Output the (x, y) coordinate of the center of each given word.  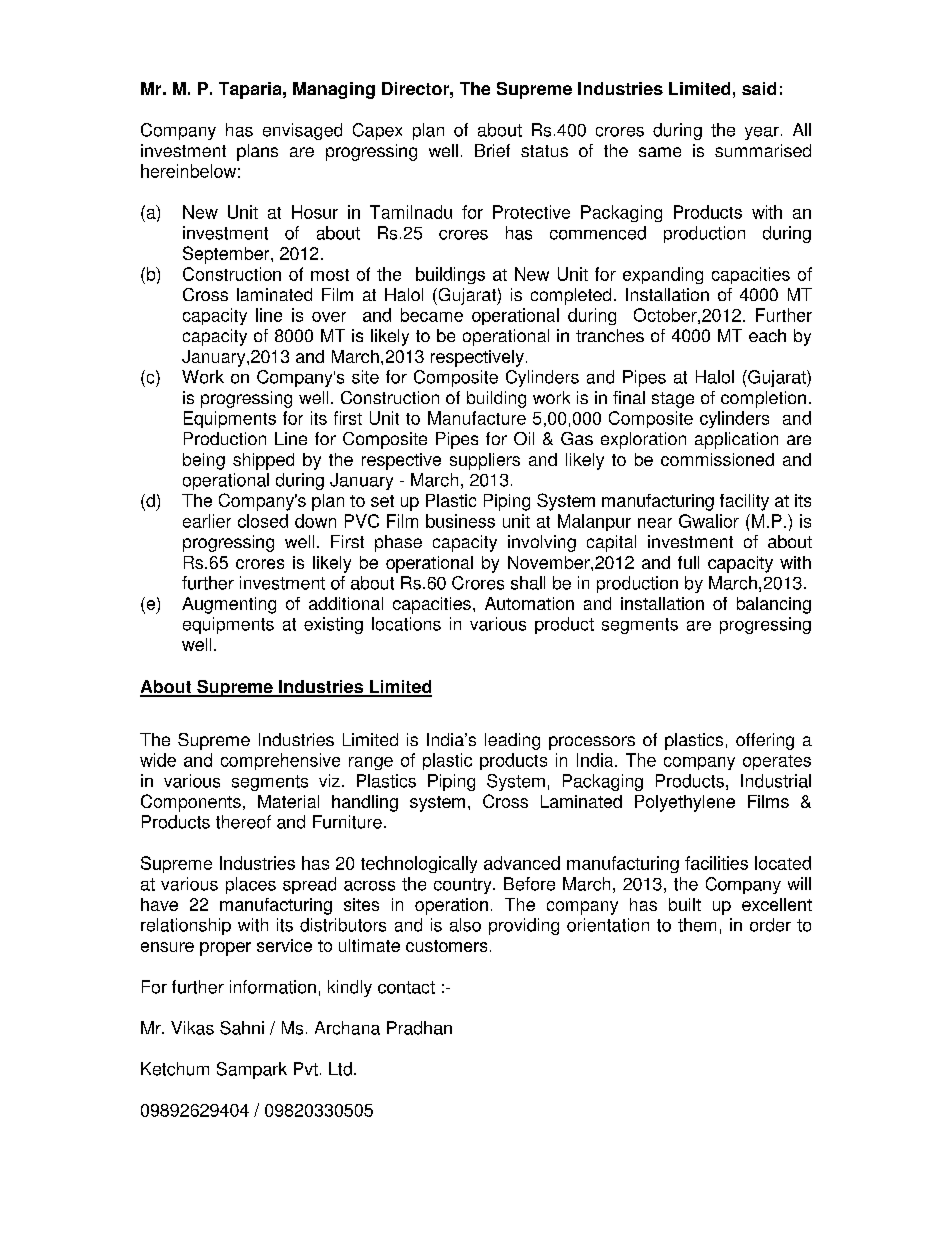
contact (406, 987)
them (697, 925)
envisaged (302, 131)
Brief (492, 150)
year (762, 133)
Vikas (192, 1028)
